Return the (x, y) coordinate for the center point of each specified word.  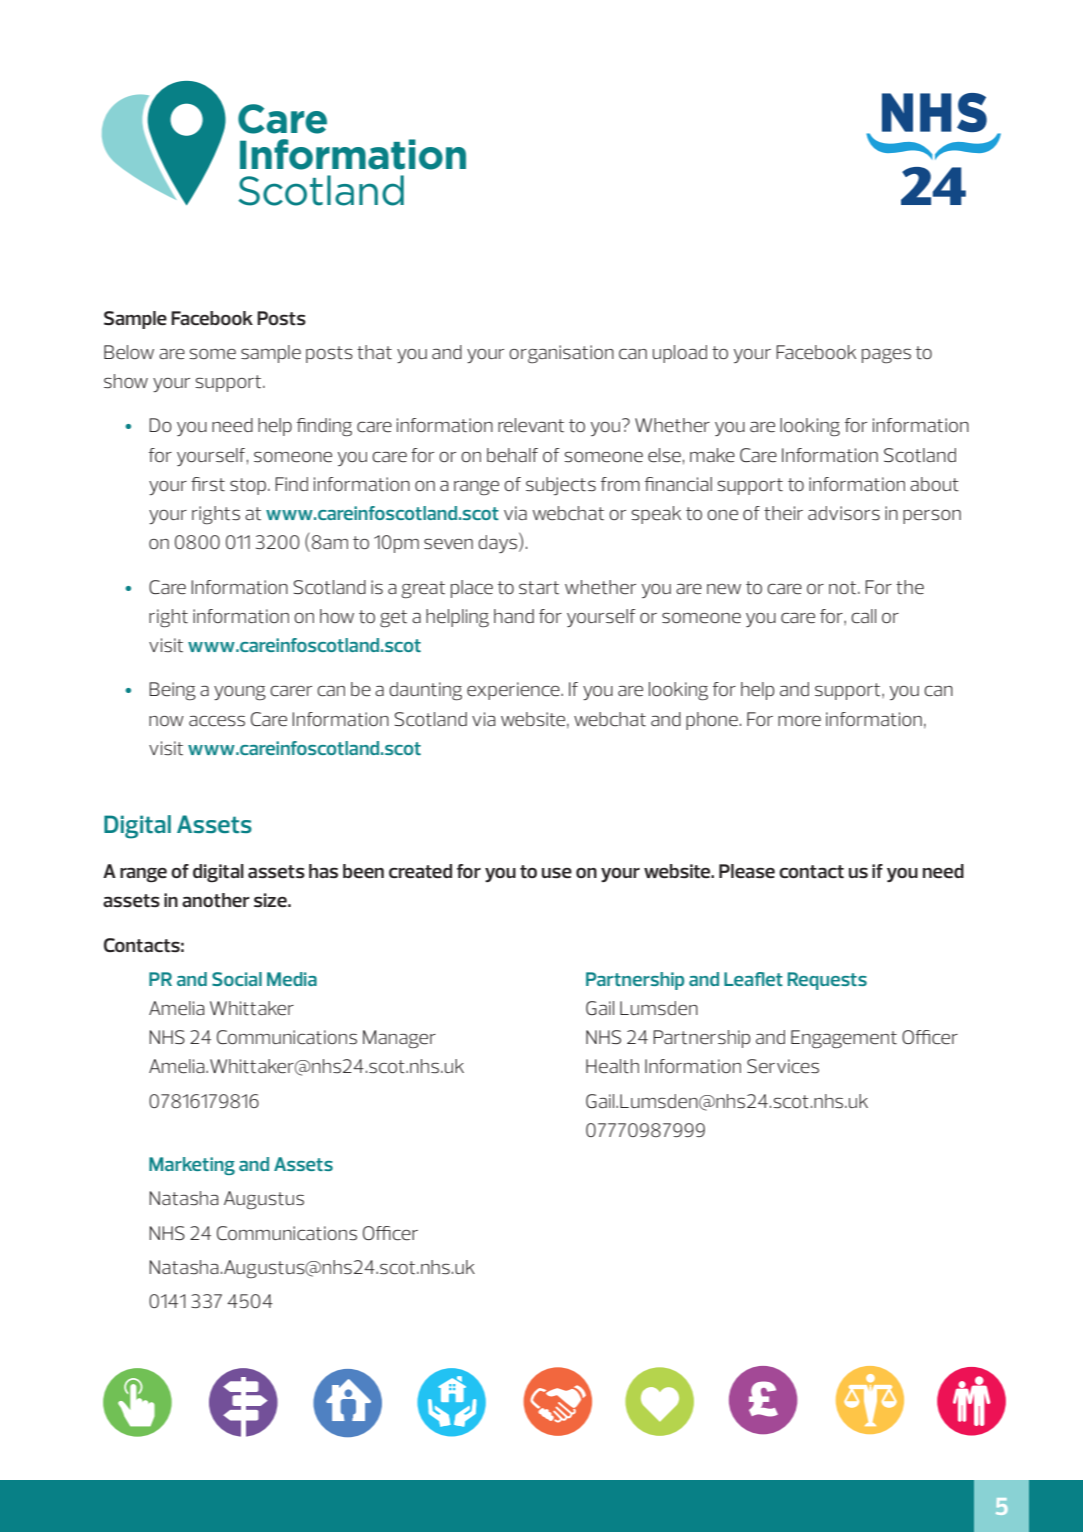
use (557, 872)
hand (514, 616)
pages (886, 355)
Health (612, 1066)
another (216, 900)
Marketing (192, 1166)
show (126, 381)
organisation (561, 354)
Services (783, 1066)
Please (747, 871)
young (240, 693)
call (863, 616)
